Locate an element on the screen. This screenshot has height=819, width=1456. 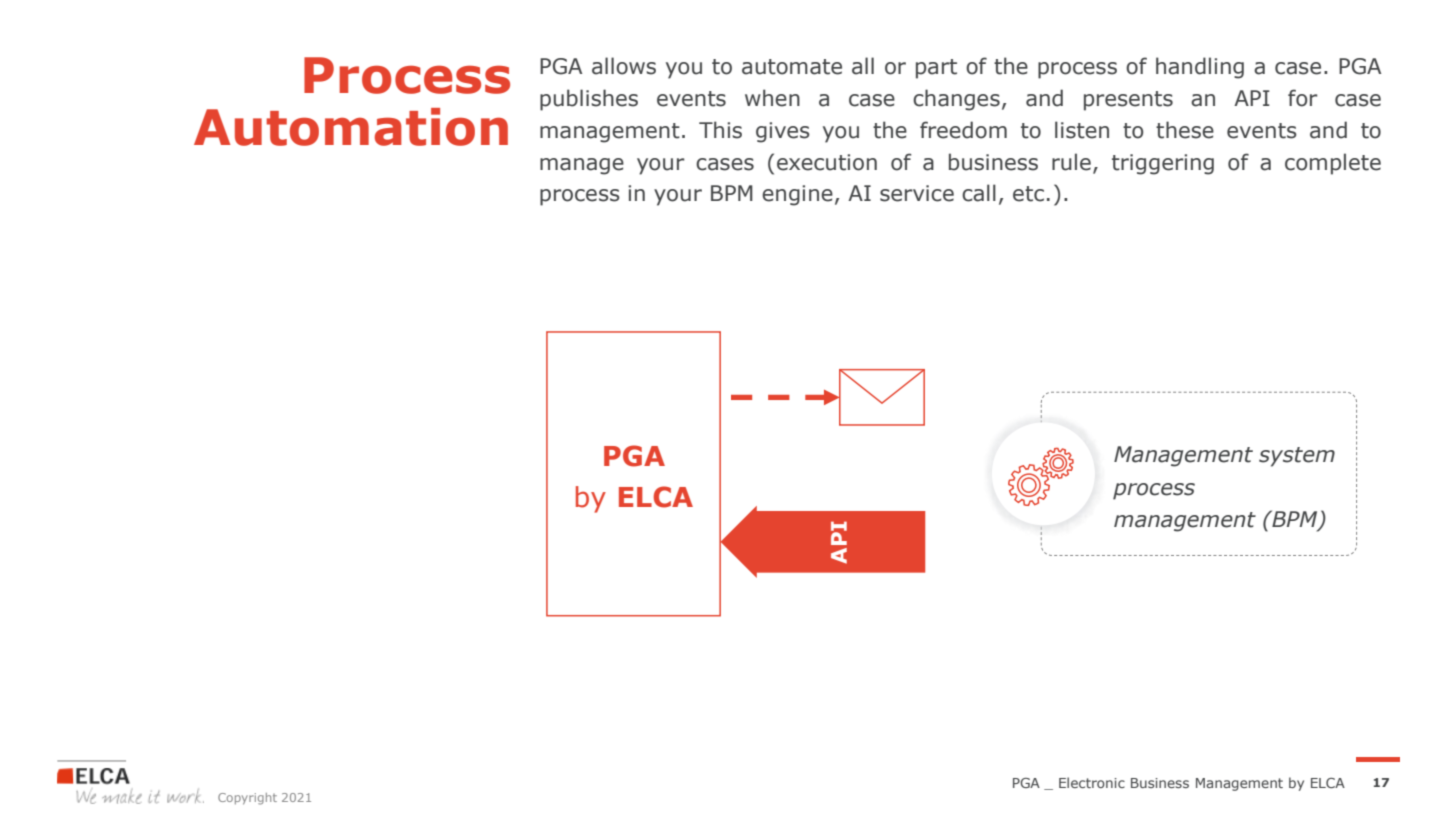
etc is located at coordinates (1028, 194).
